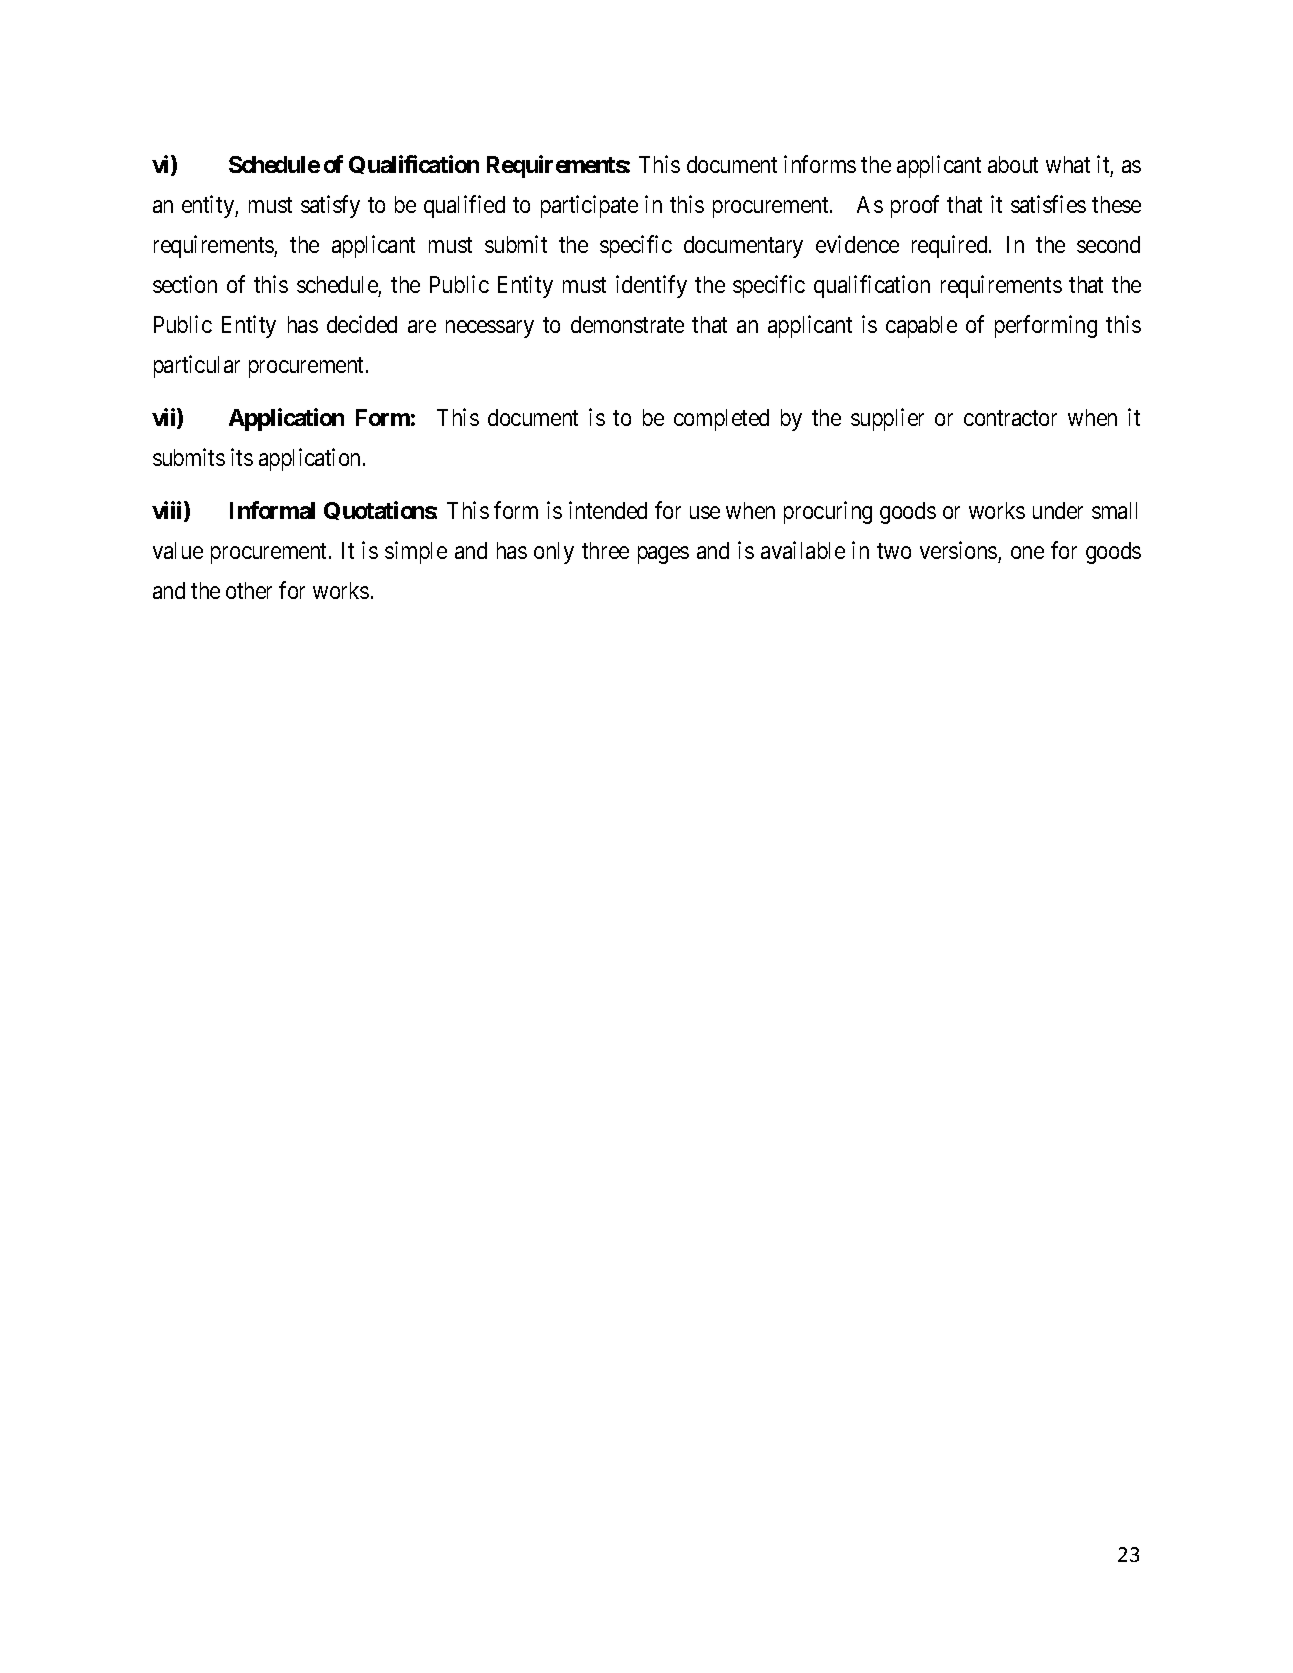 This screenshot has width=1293, height=1673. I want to click on other, so click(249, 590).
